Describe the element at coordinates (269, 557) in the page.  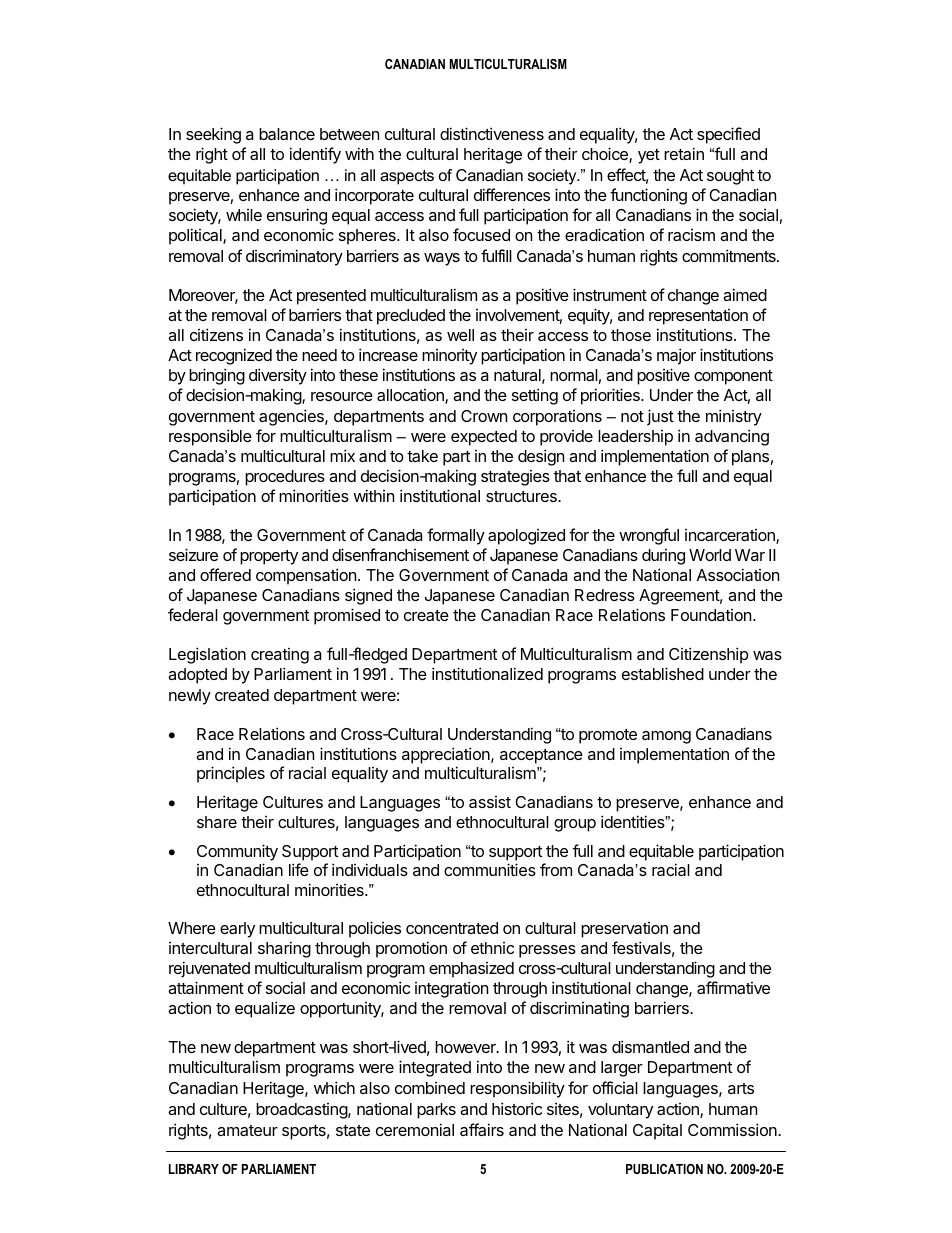
I see `property` at that location.
